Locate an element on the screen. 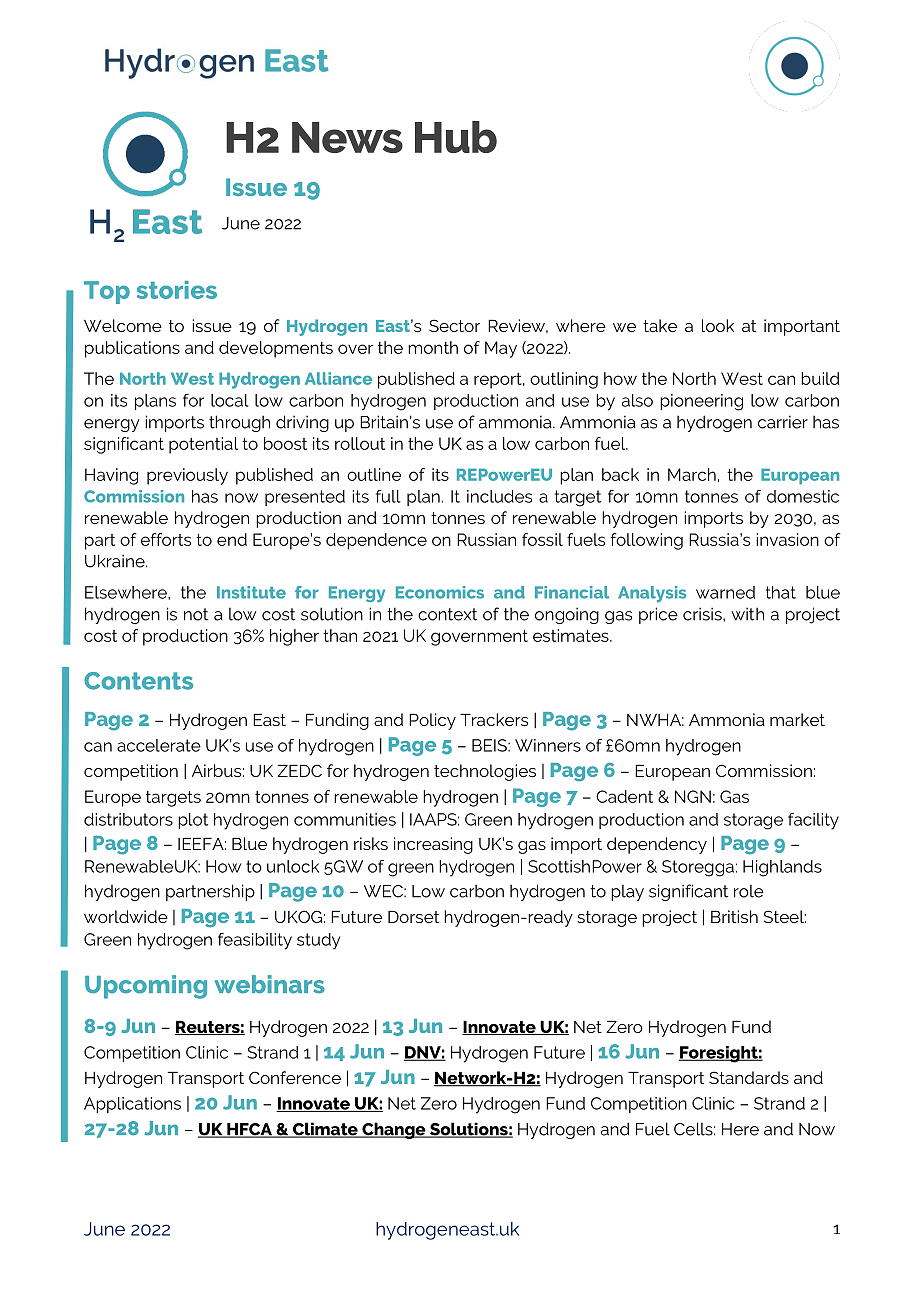 This screenshot has height=1309, width=924. News is located at coordinates (347, 137).
